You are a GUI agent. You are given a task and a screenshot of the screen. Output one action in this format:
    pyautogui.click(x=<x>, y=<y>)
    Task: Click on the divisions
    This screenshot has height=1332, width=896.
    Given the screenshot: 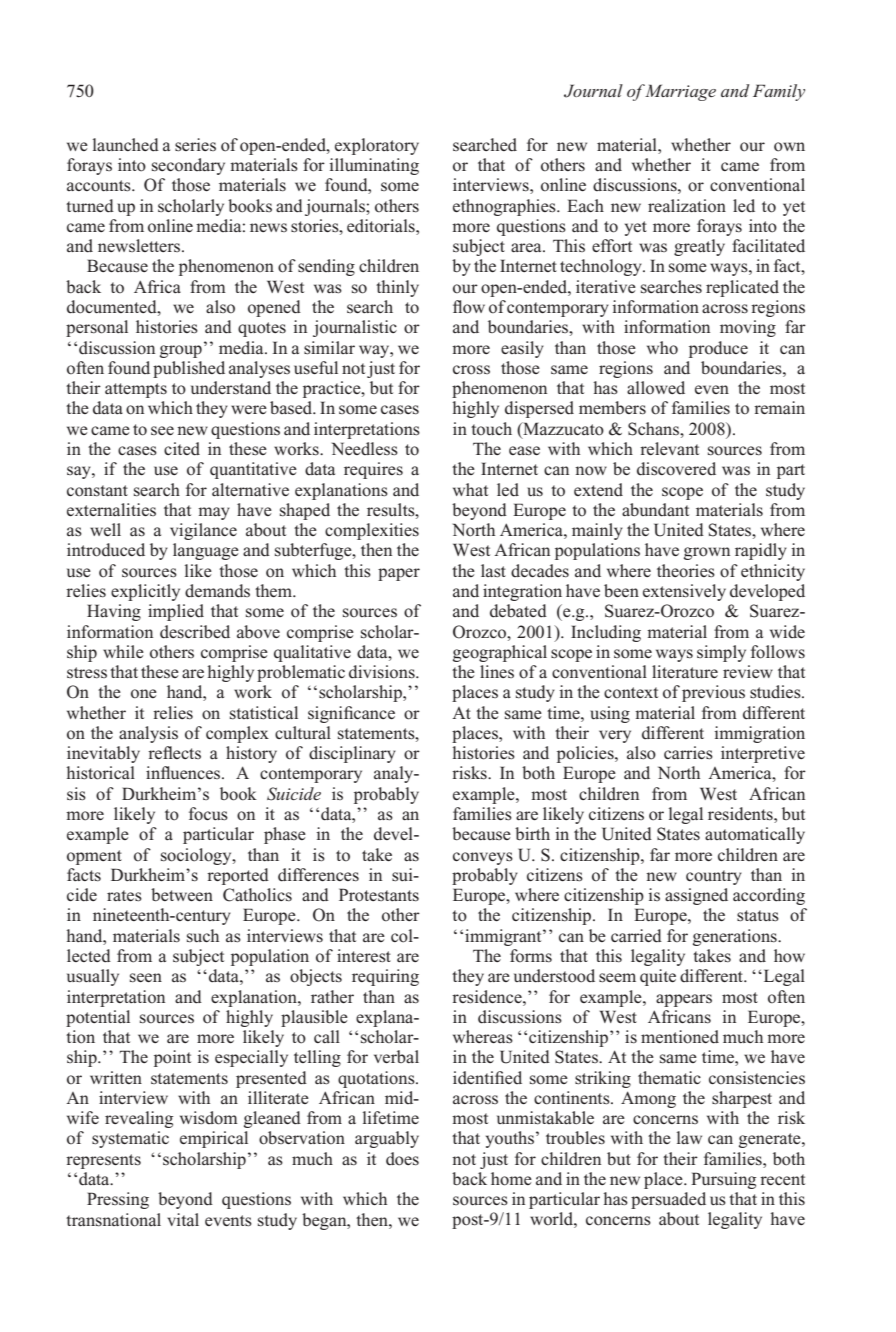 What is the action you would take?
    pyautogui.click(x=383, y=672)
